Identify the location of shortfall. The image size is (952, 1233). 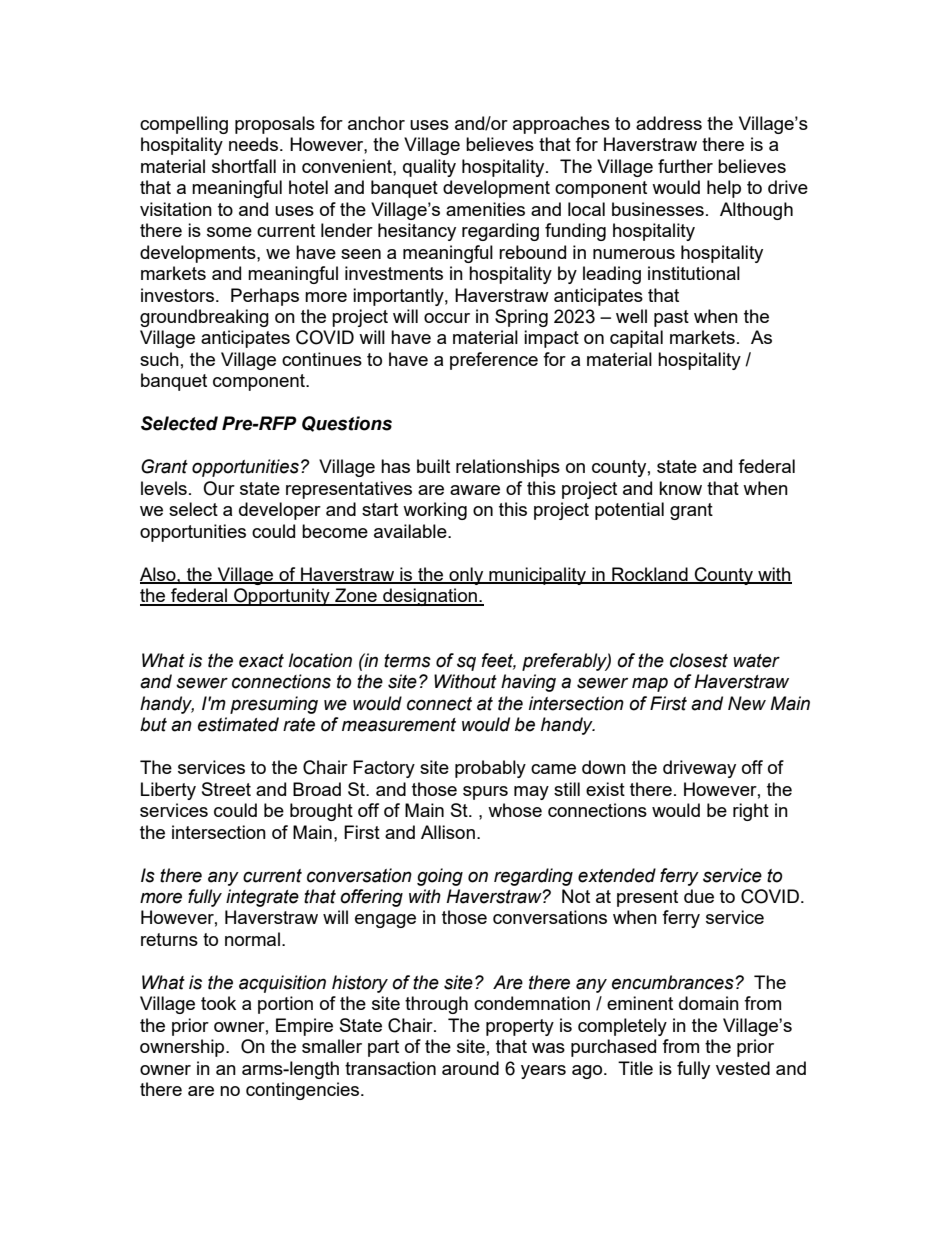
(244, 166).
